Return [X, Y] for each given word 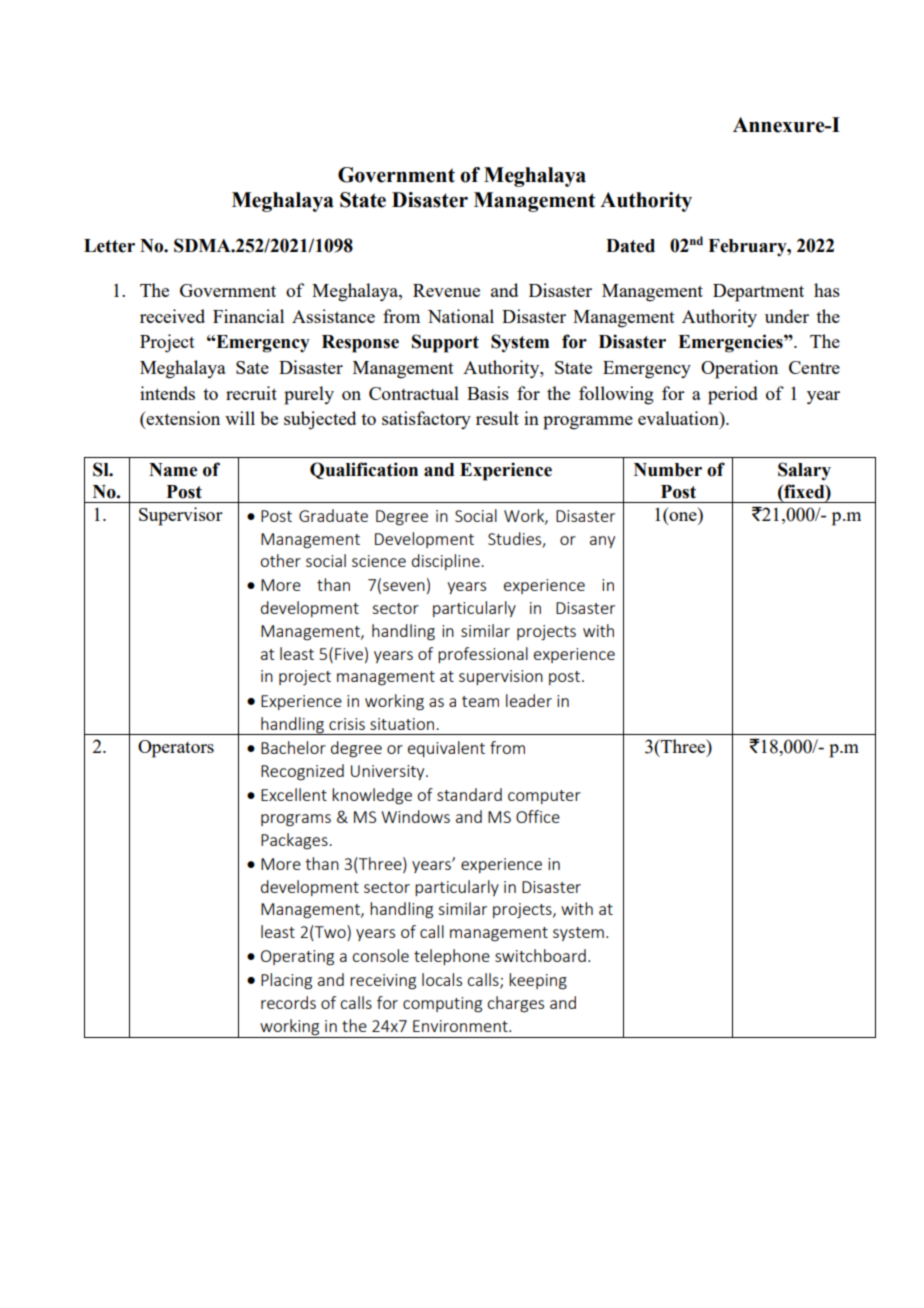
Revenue [446, 290]
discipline [447, 562]
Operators [176, 749]
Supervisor [181, 516]
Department [758, 293]
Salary [804, 471]
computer [544, 797]
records [288, 1002]
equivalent [446, 749]
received [172, 316]
